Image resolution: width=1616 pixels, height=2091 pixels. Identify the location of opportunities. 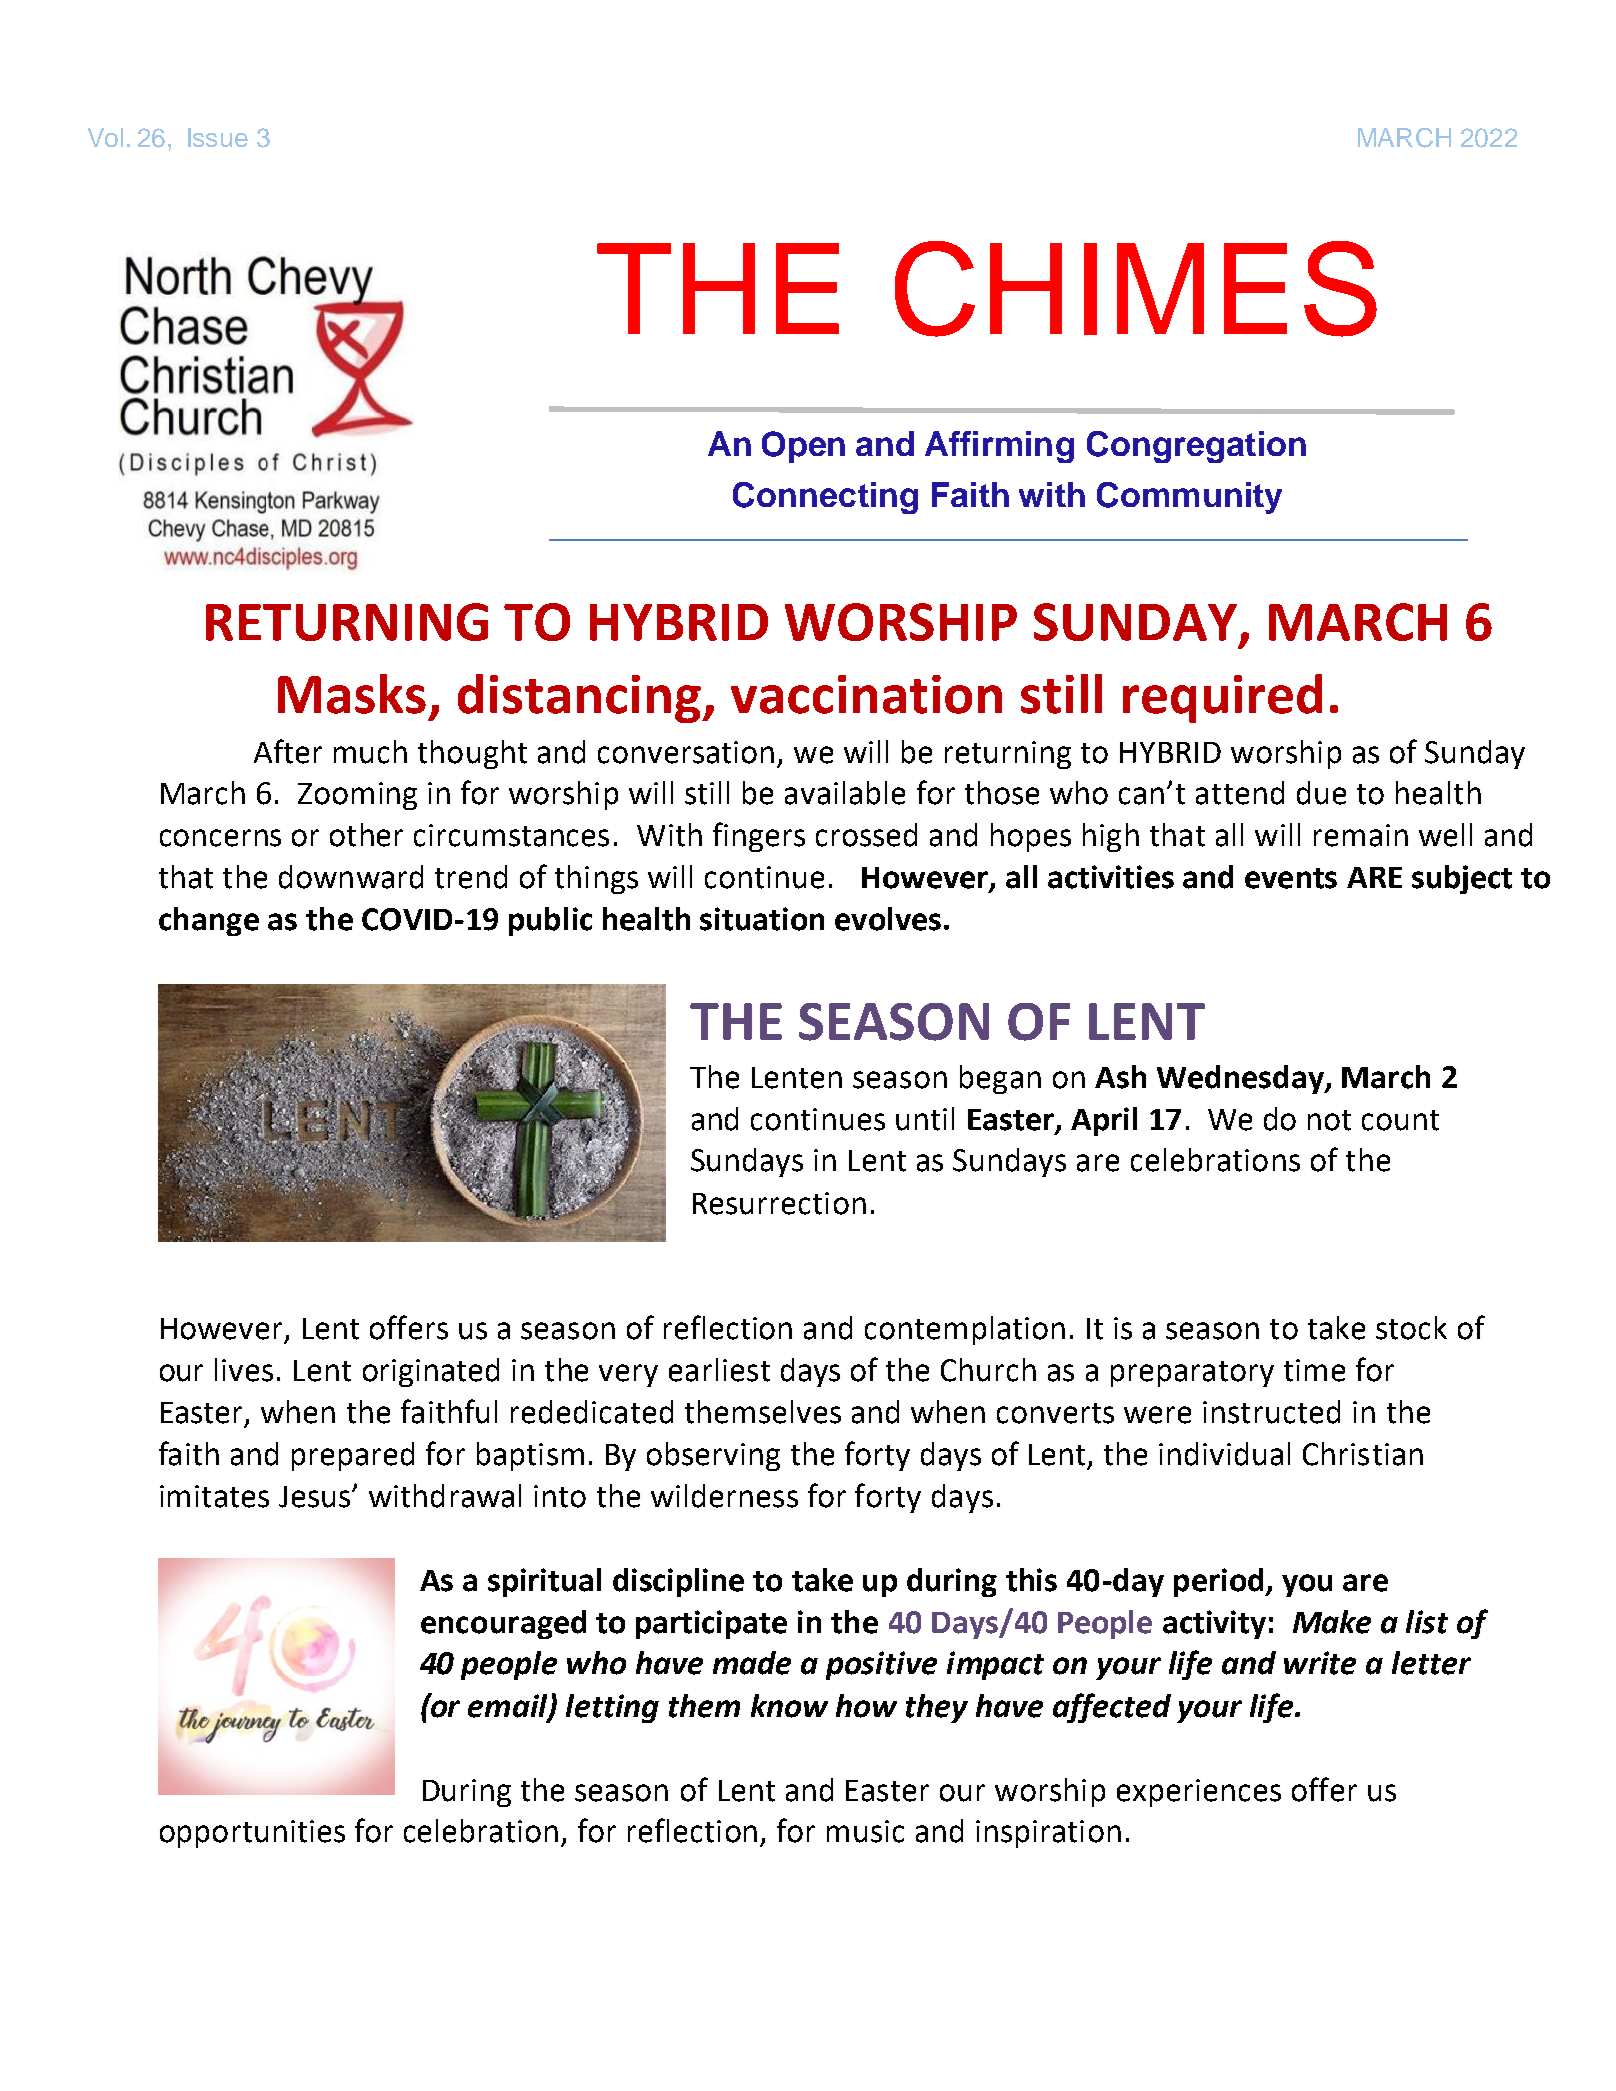
(252, 1834).
